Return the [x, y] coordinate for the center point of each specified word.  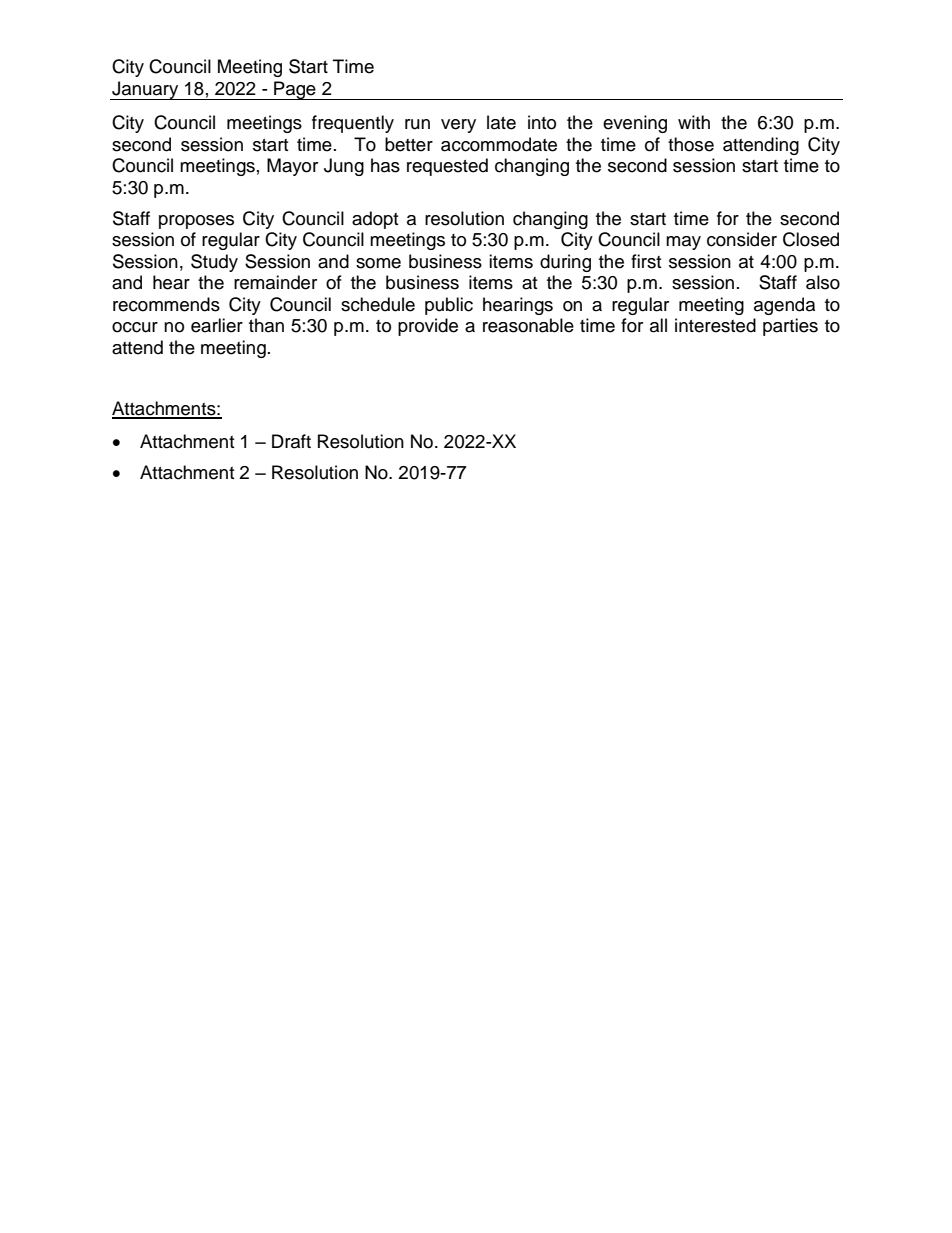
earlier [217, 325]
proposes [196, 222]
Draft [291, 441]
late [501, 122]
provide [428, 327]
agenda [784, 306]
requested [447, 167]
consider [742, 239]
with [694, 122]
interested [715, 325]
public [449, 306]
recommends [166, 304]
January [145, 90]
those [691, 144]
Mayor [292, 167]
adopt [375, 220]
